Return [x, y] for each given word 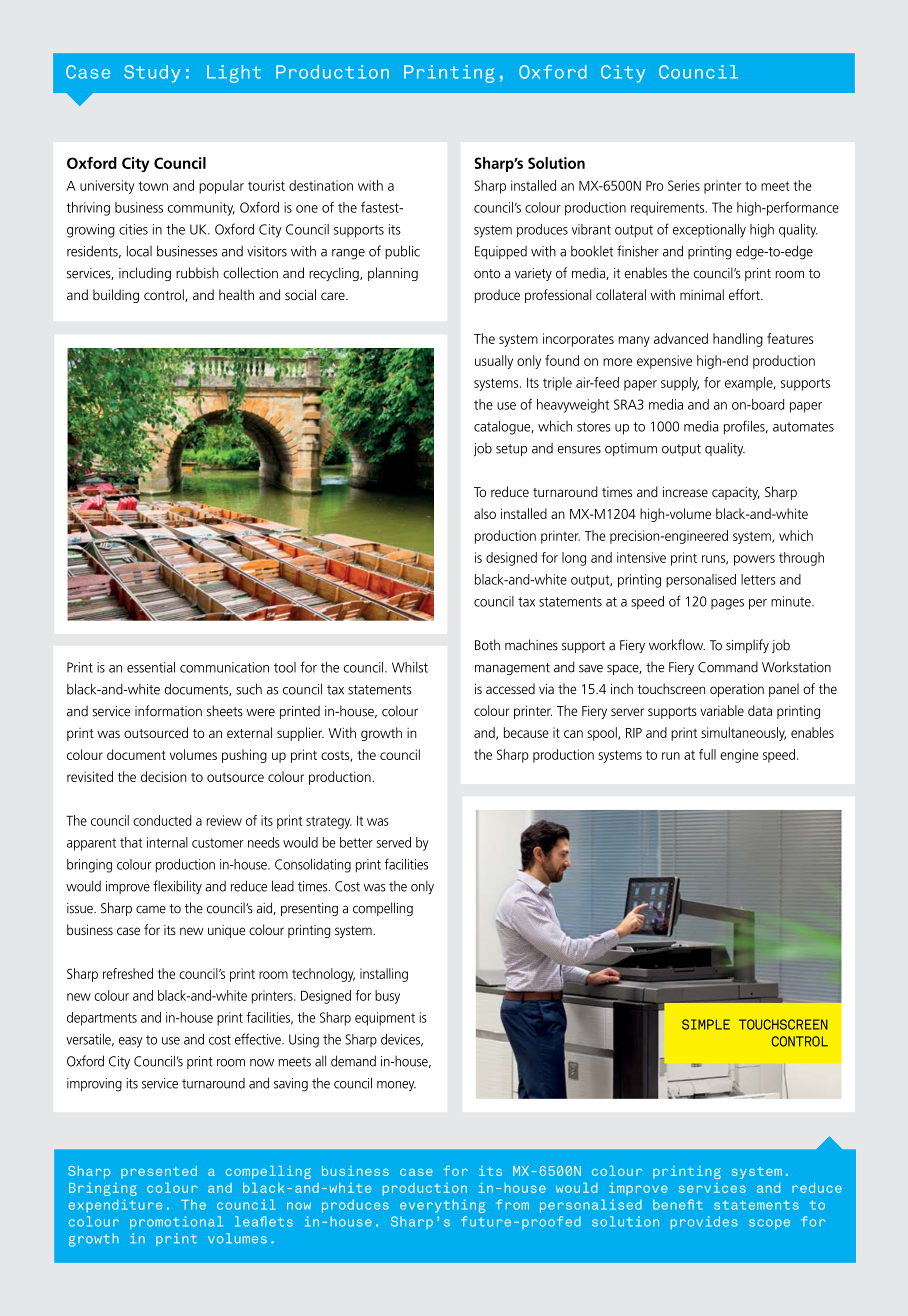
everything [442, 1206]
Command [728, 667]
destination [321, 185]
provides [704, 1222]
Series [684, 185]
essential [151, 667]
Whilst [410, 667]
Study [152, 74]
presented [159, 1172]
